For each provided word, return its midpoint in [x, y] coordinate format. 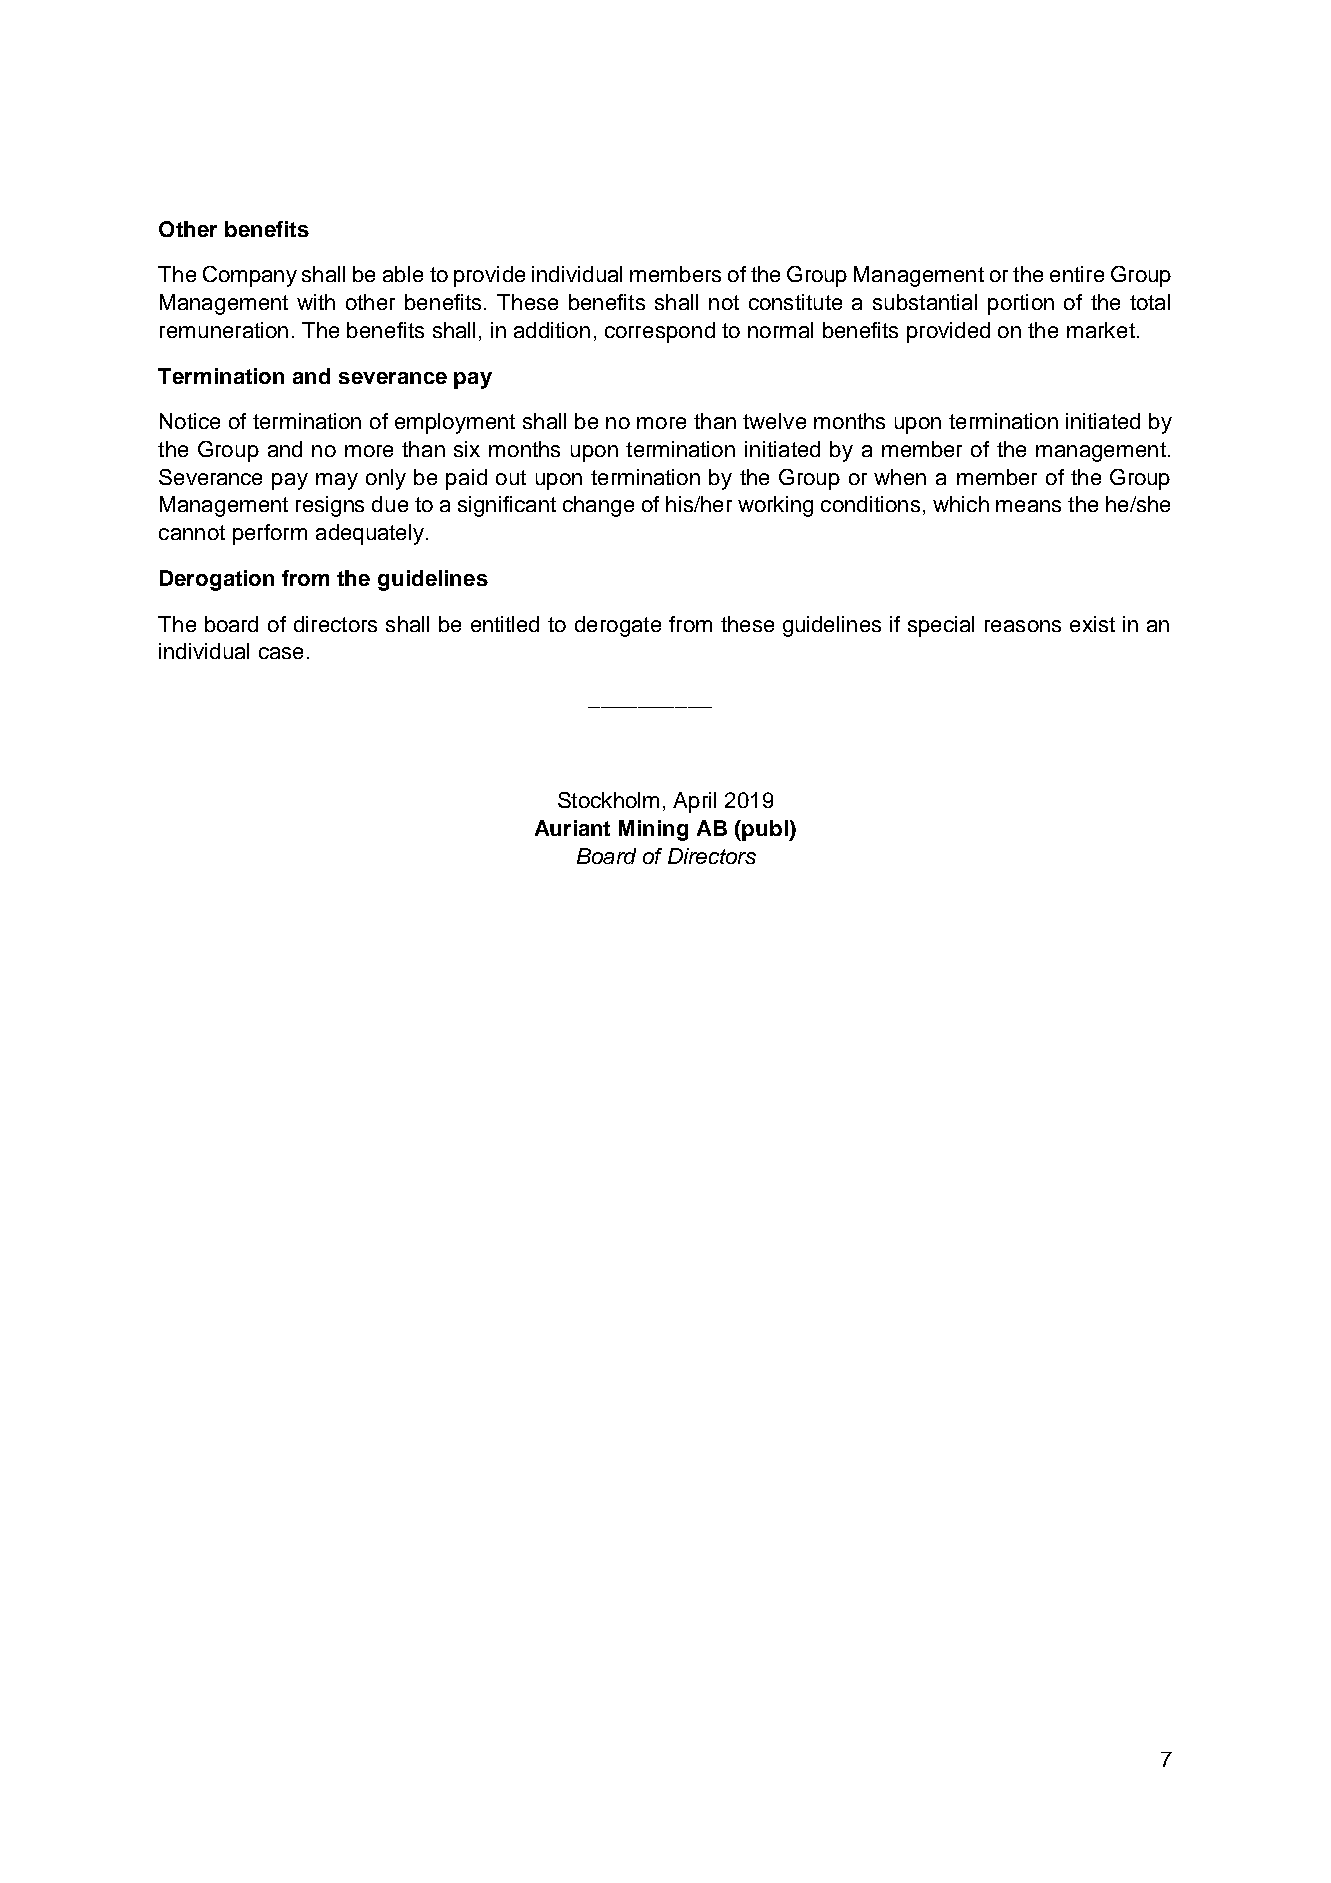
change [598, 506]
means [1028, 506]
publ [766, 830]
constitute [795, 302]
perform [270, 534]
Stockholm [608, 800]
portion [1021, 304]
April [694, 802]
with [316, 302]
